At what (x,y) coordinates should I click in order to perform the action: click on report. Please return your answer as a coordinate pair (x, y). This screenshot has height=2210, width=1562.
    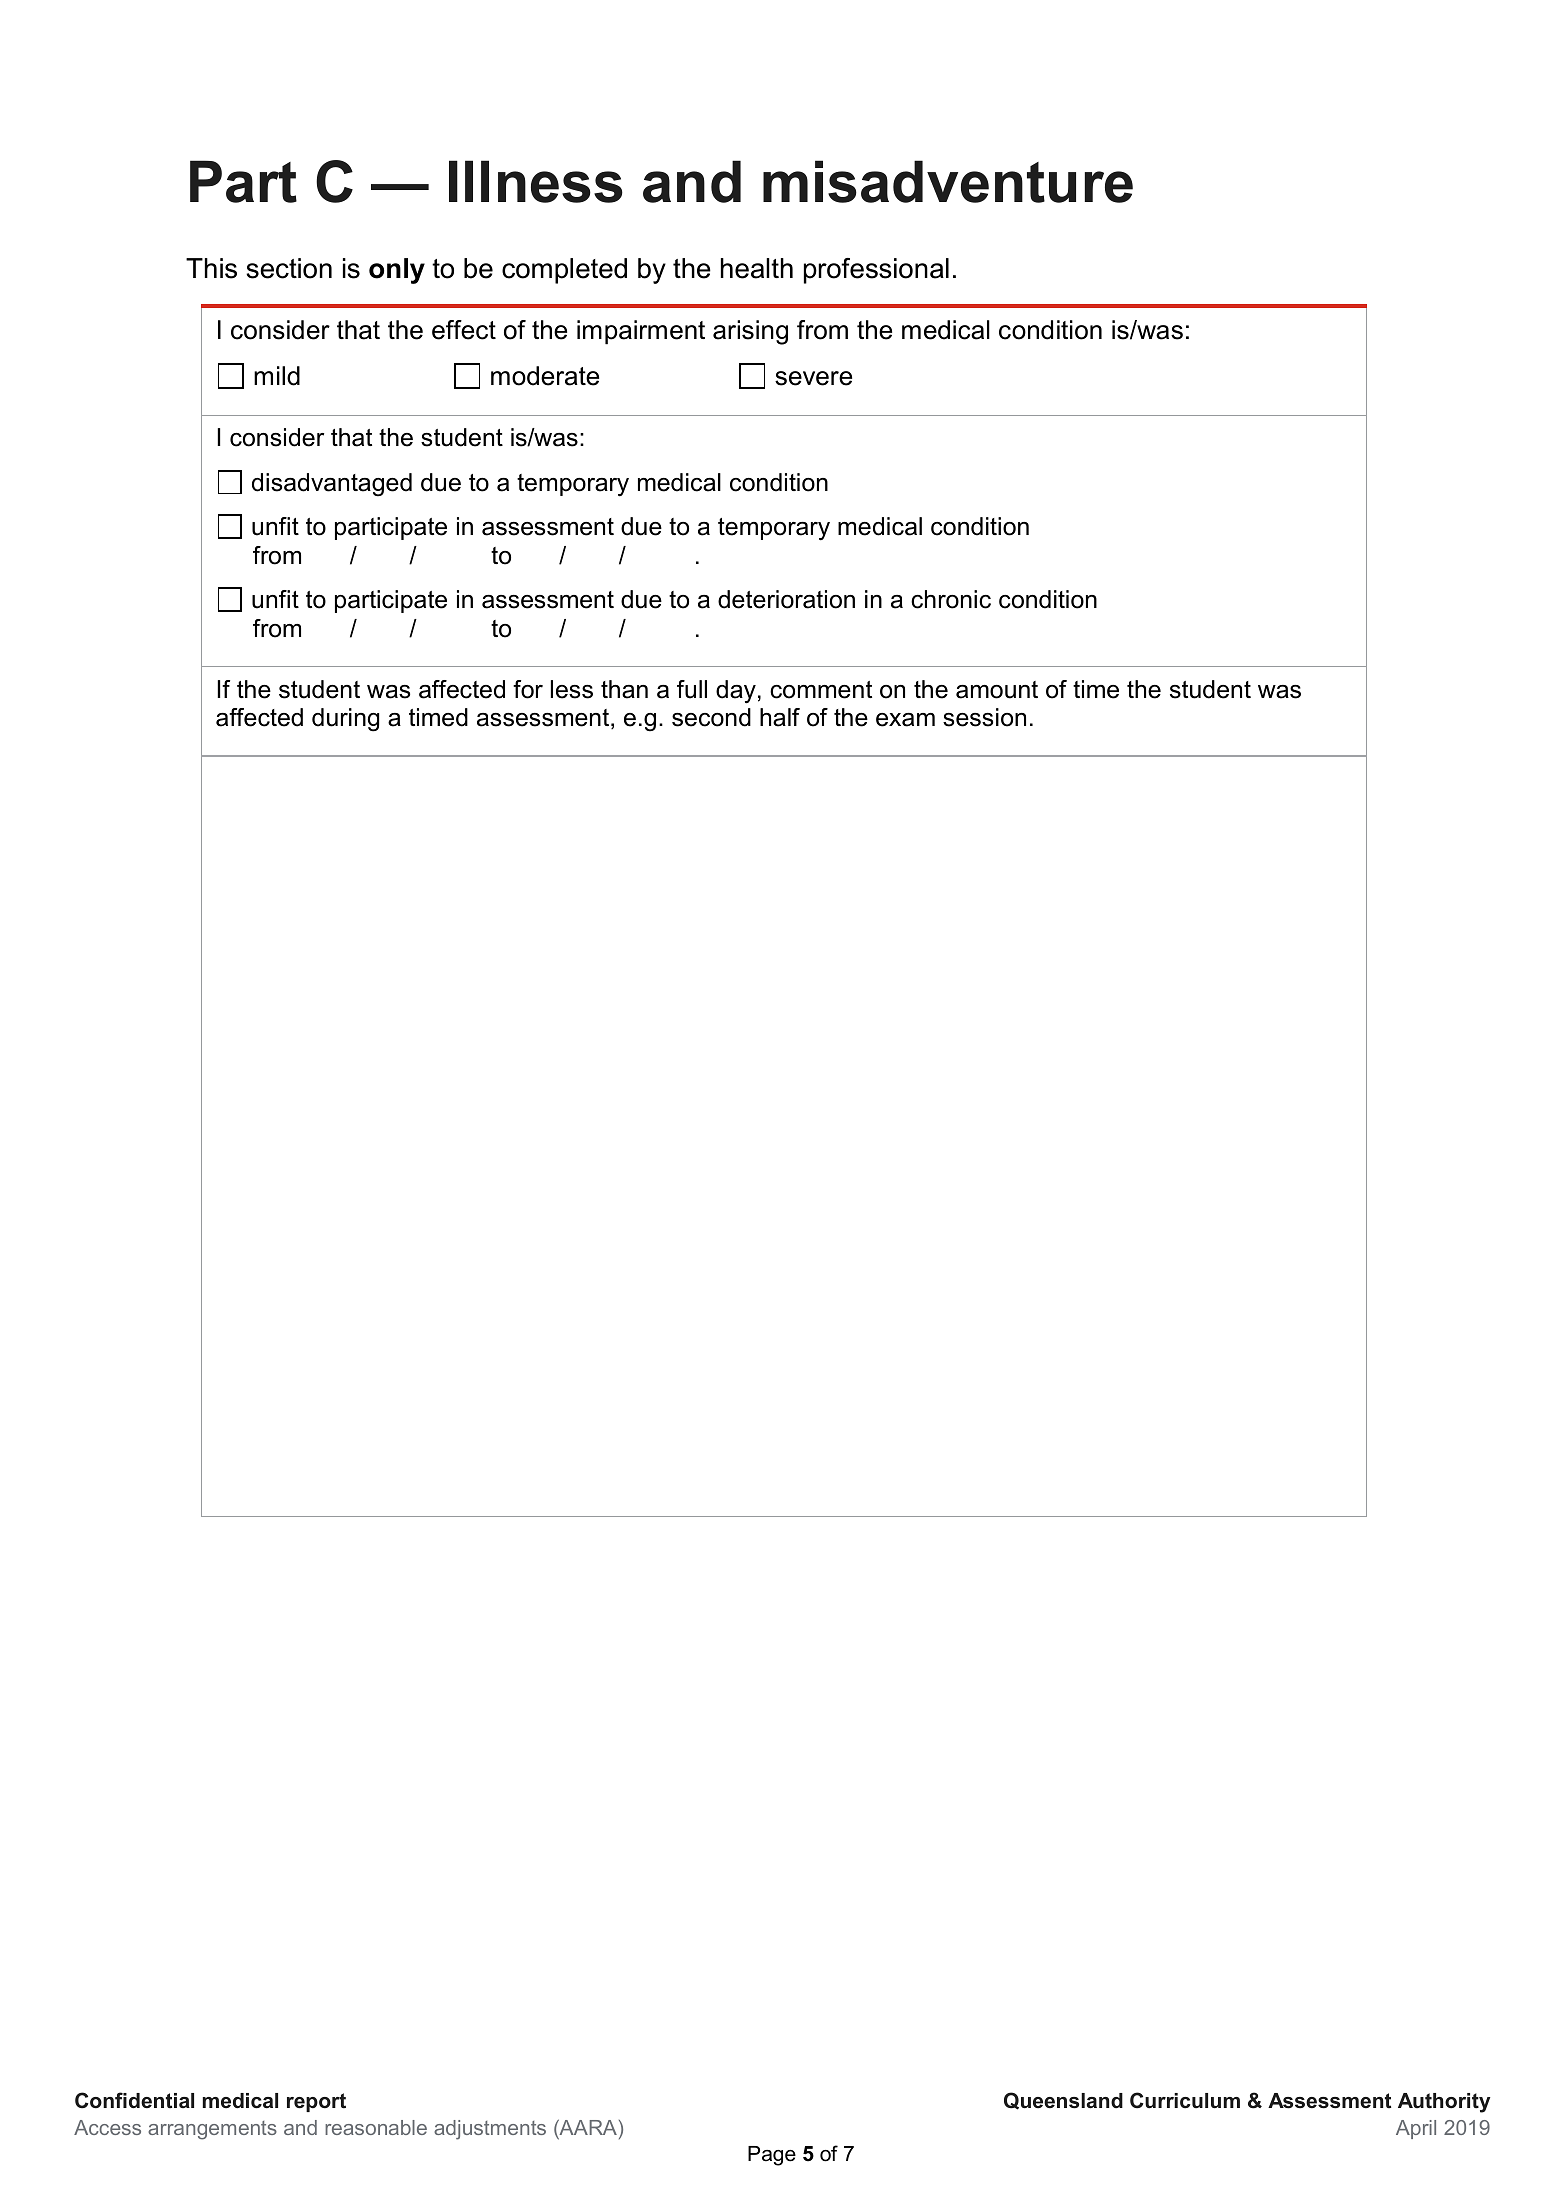
    Looking at the image, I should click on (316, 2102).
